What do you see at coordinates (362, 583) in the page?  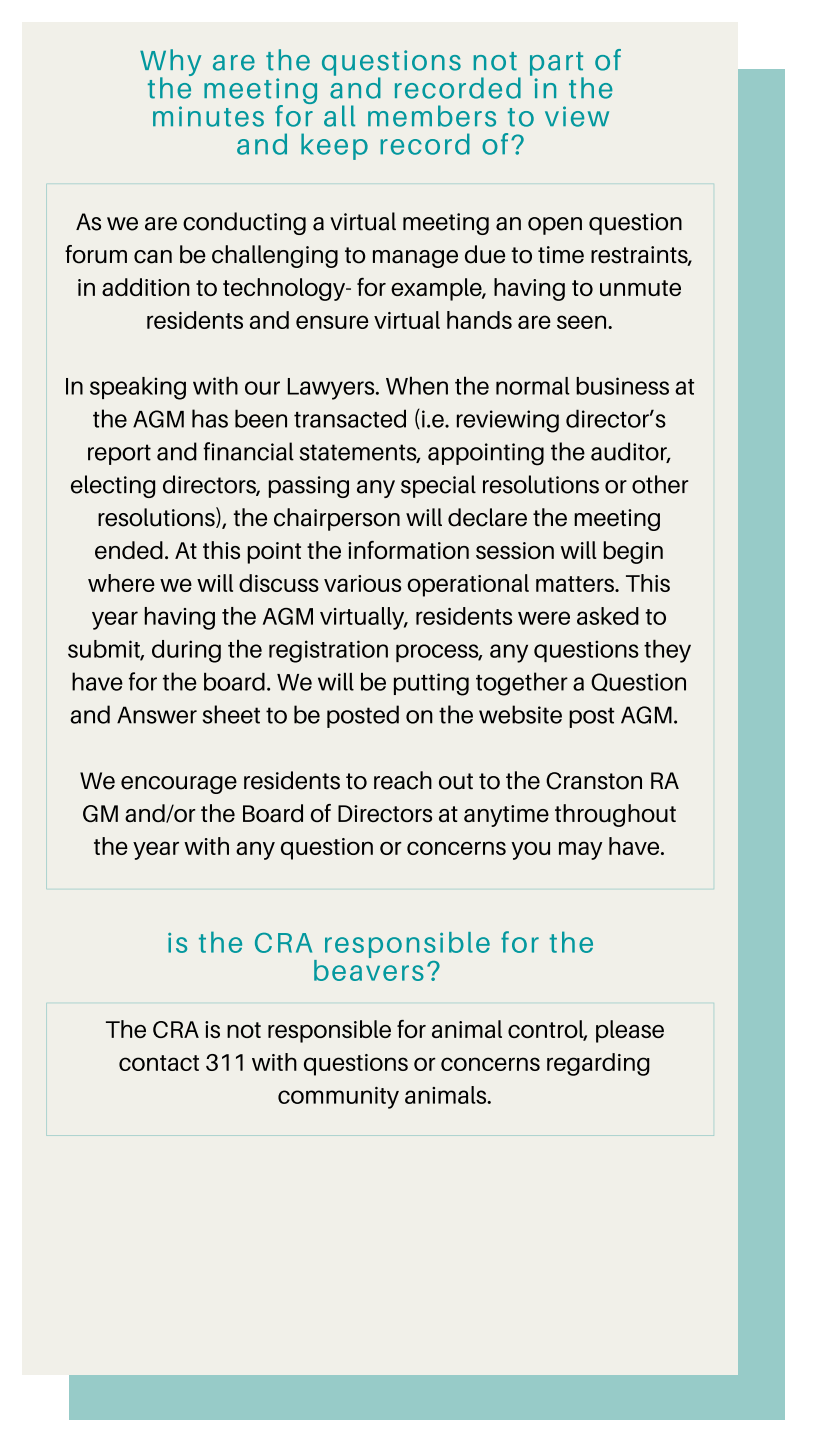 I see `various` at bounding box center [362, 583].
